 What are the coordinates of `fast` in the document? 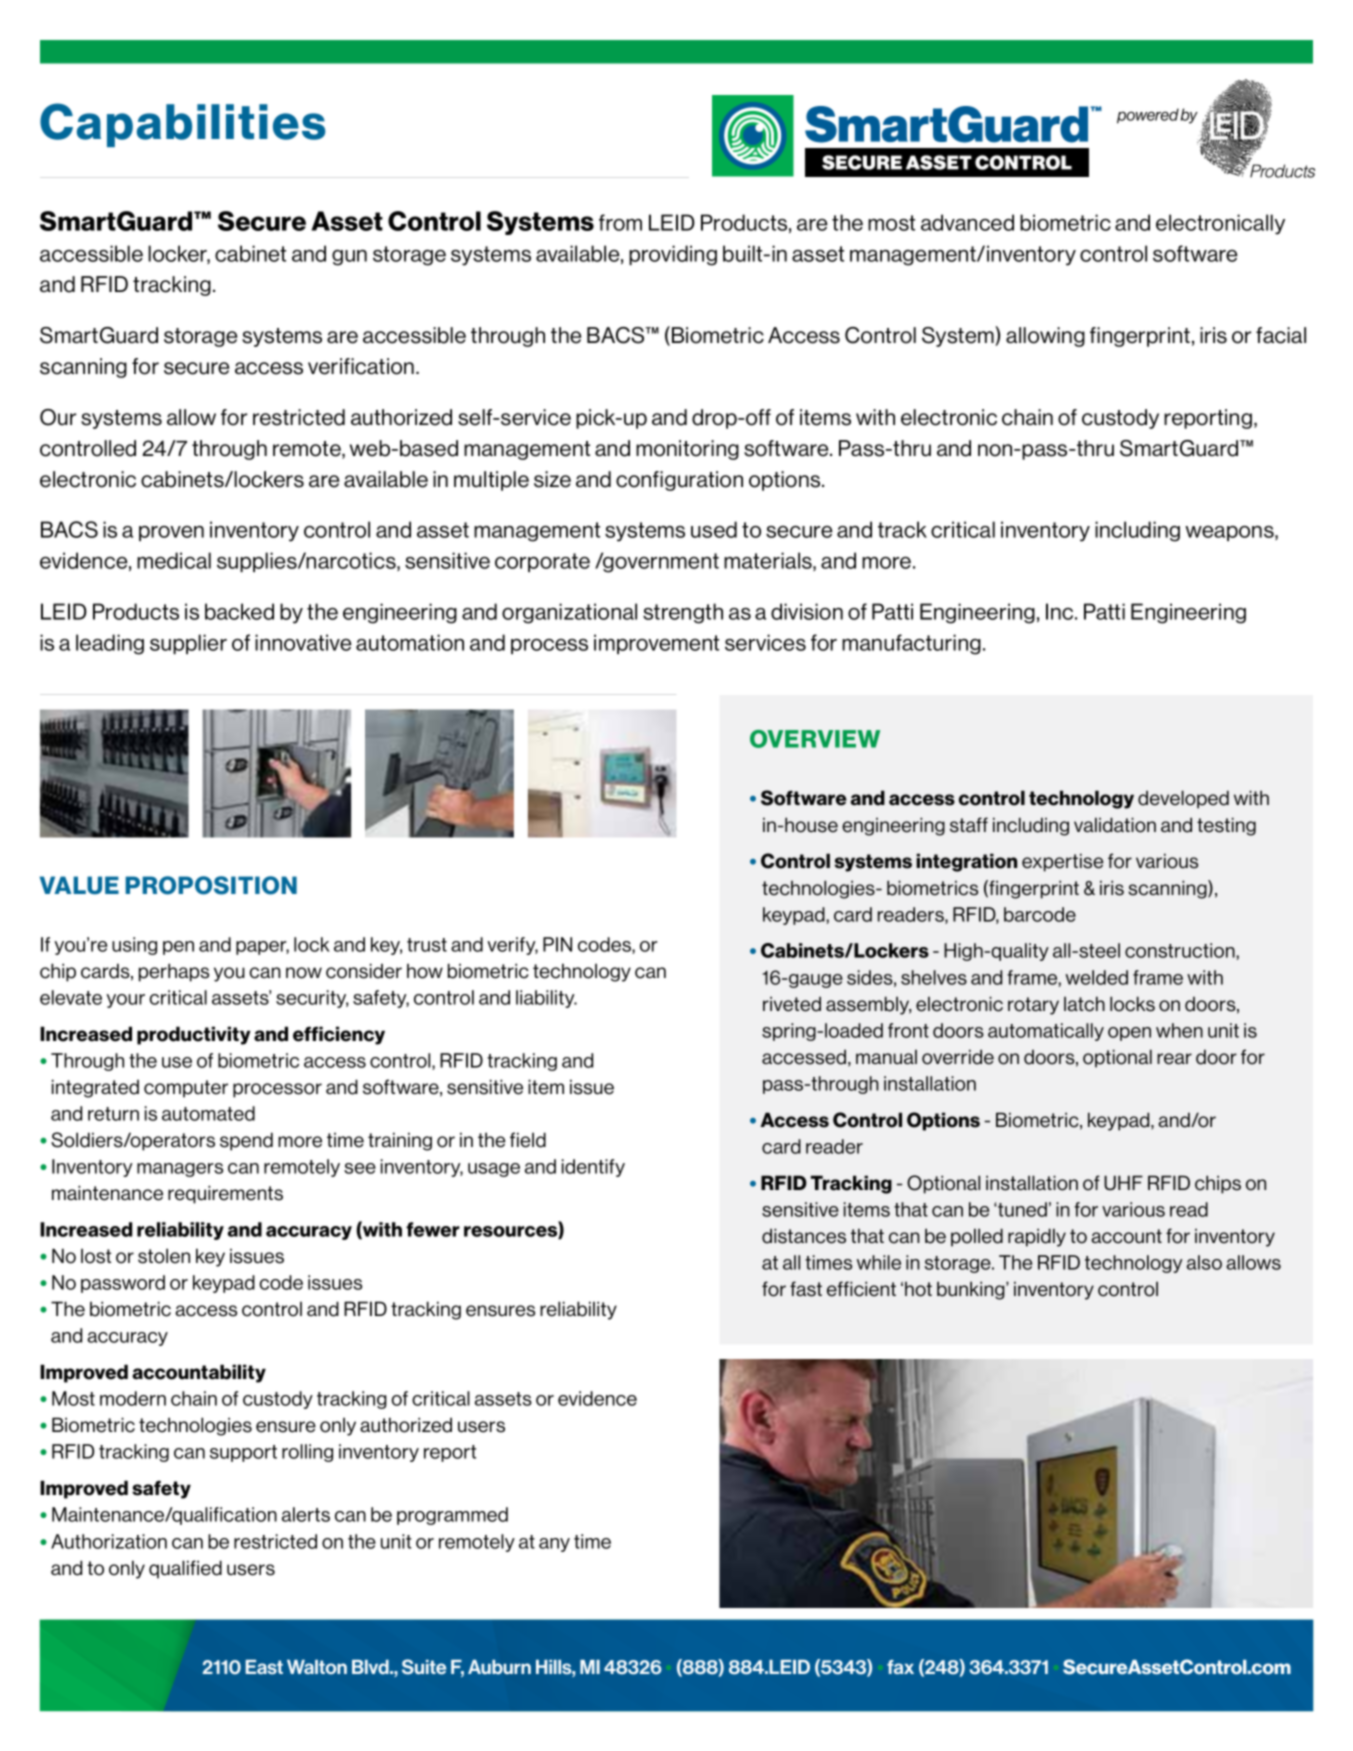 It's located at (806, 1289).
